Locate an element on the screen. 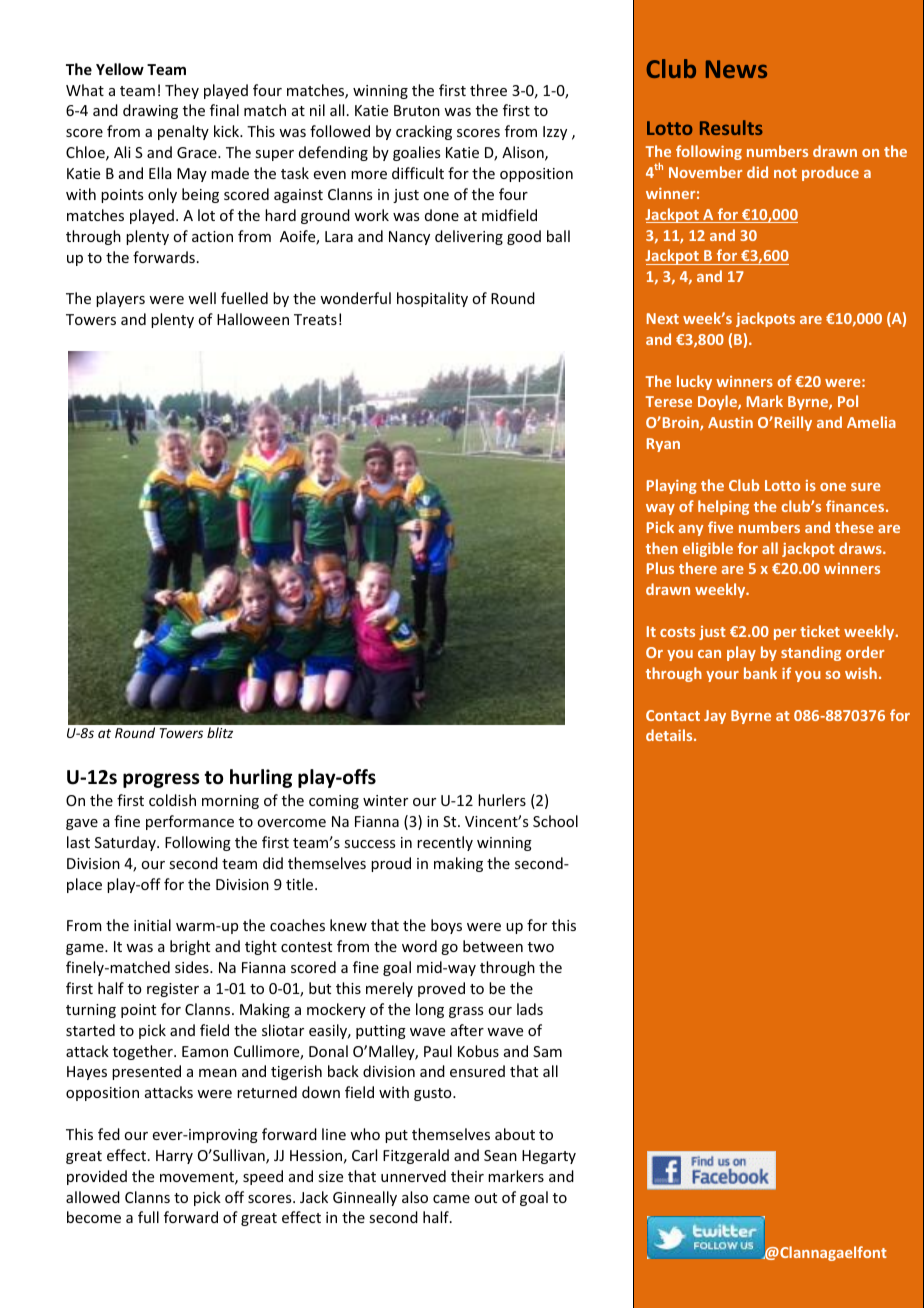 This screenshot has width=924, height=1308. Results is located at coordinates (731, 127).
